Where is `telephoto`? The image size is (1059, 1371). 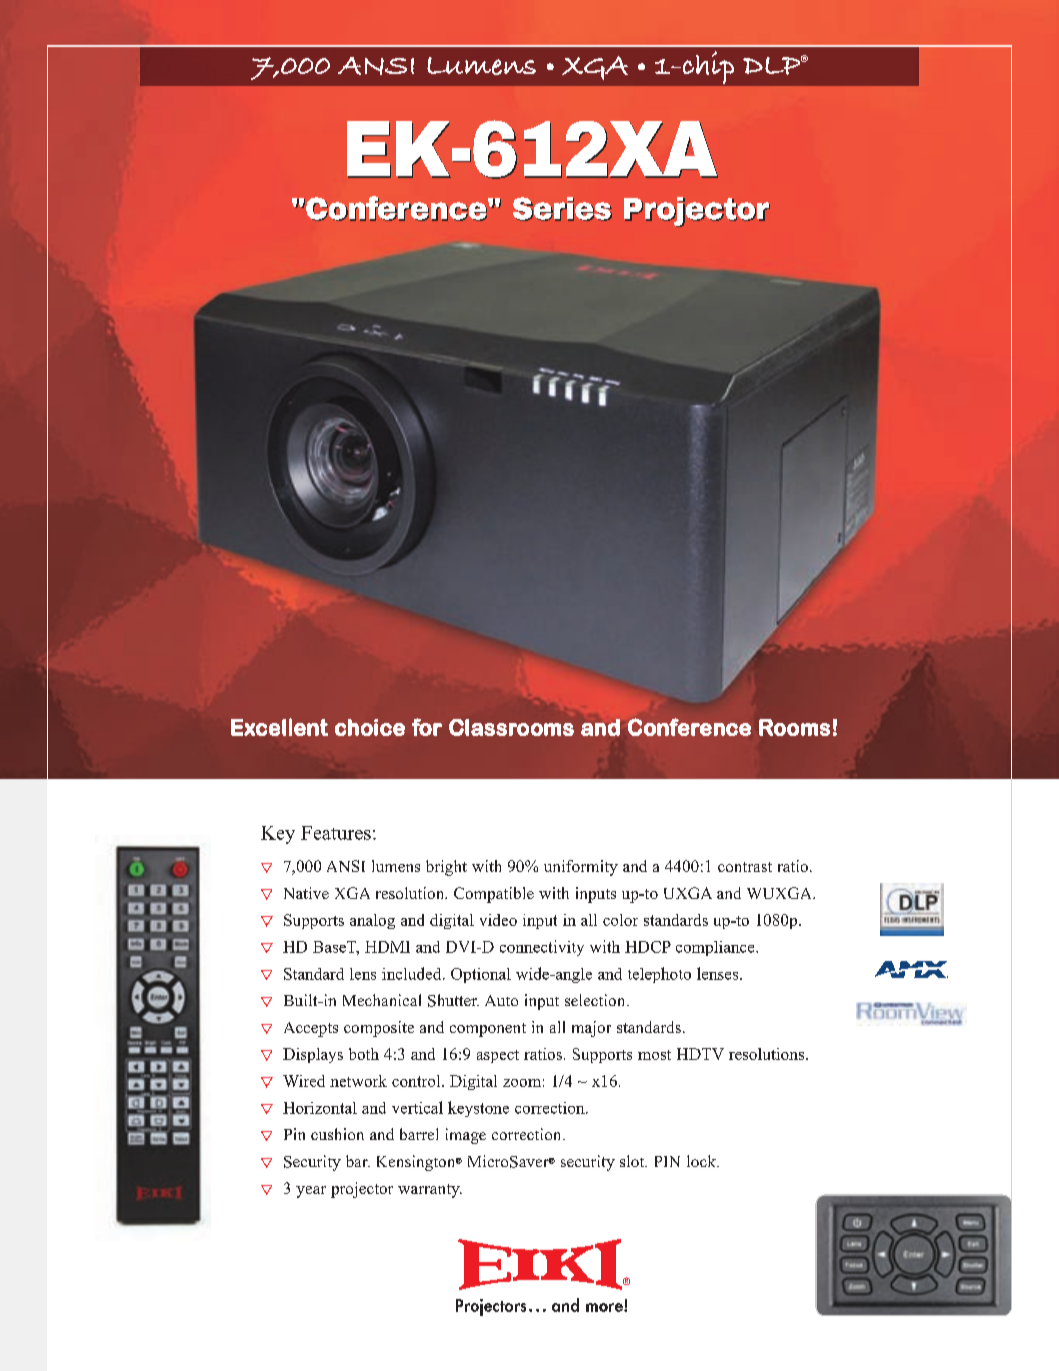
telephoto is located at coordinates (659, 975).
